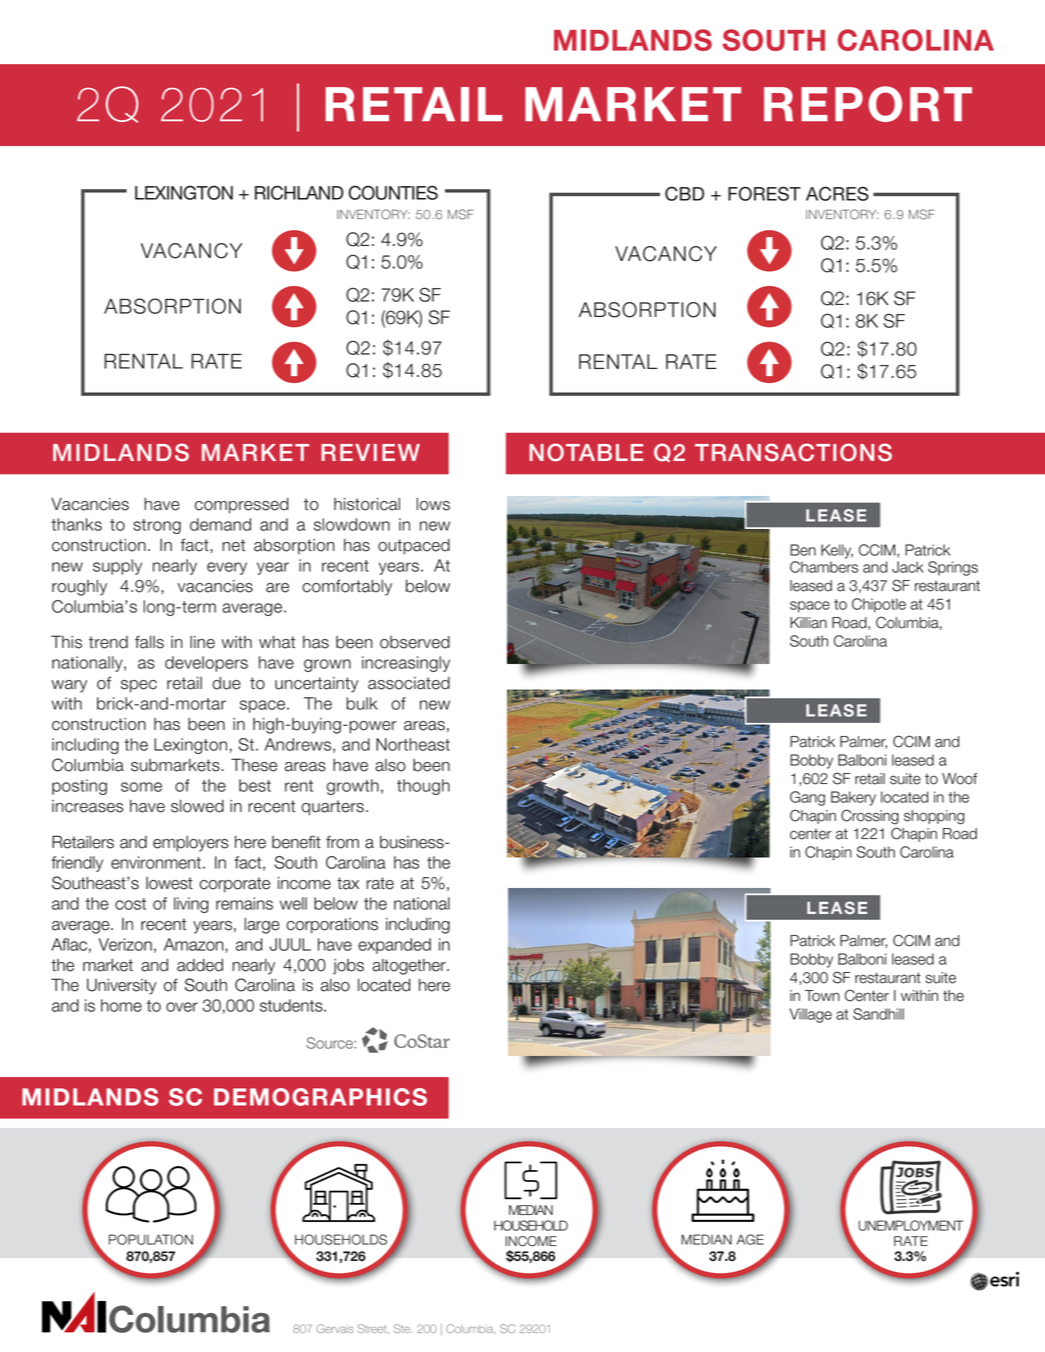 The height and width of the page is (1352, 1045). What do you see at coordinates (868, 104) in the page?
I see `REPORT` at bounding box center [868, 104].
